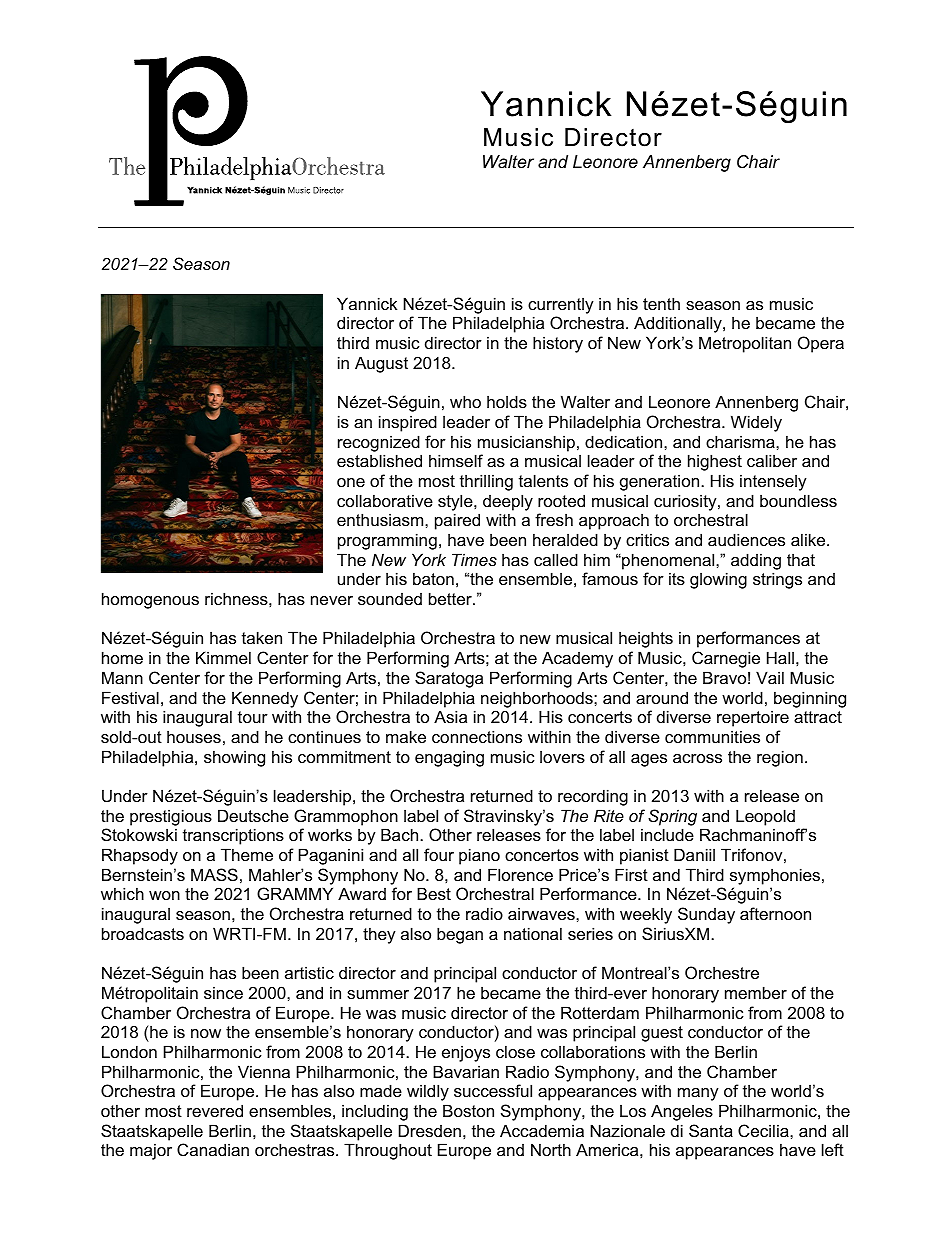 This screenshot has height=1233, width=952. What do you see at coordinates (718, 580) in the screenshot?
I see `glowing` at bounding box center [718, 580].
